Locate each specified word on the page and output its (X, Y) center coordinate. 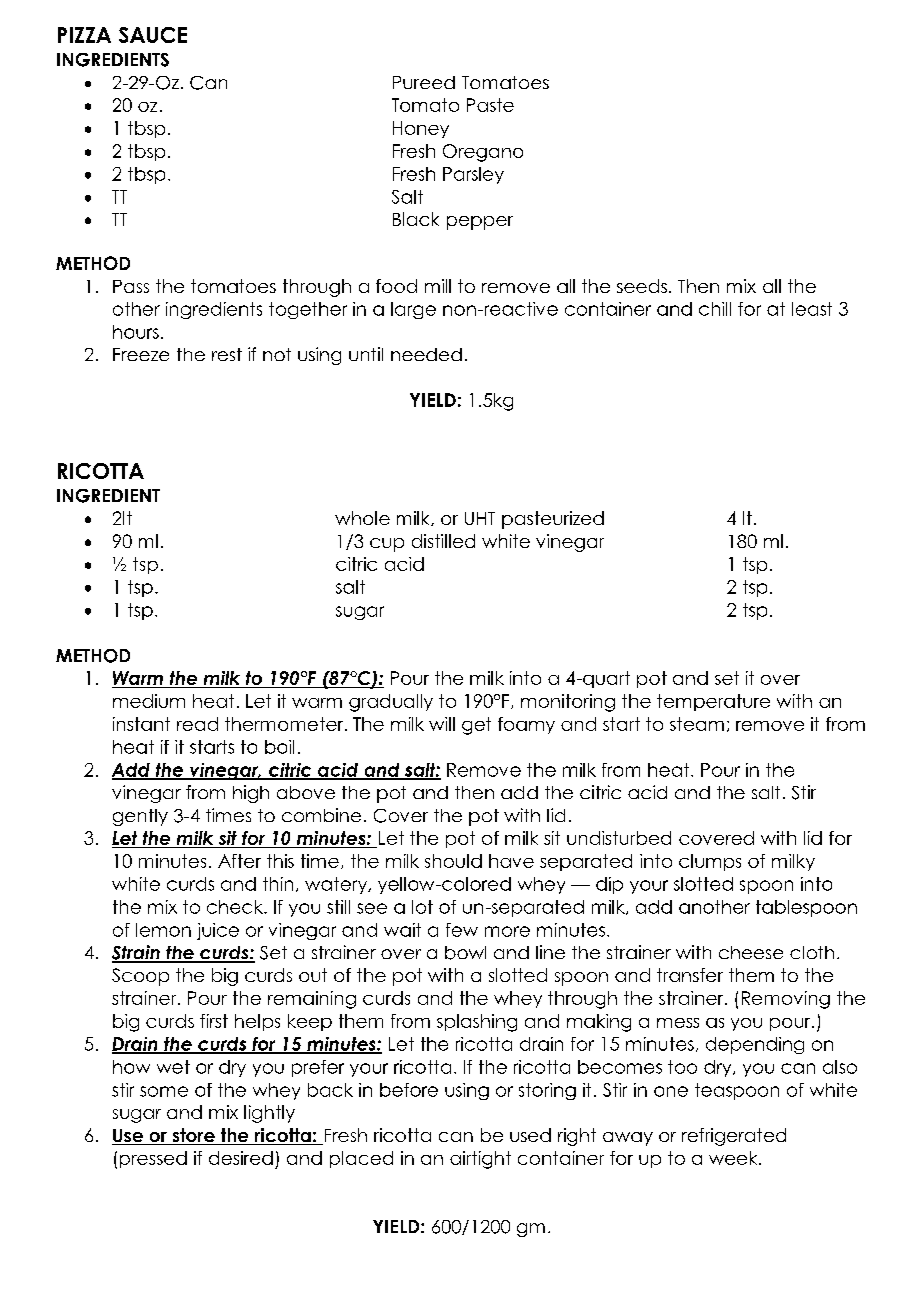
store (193, 1136)
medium (149, 701)
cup (387, 545)
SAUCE (153, 35)
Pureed (424, 82)
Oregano (483, 153)
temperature (713, 702)
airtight (480, 1160)
